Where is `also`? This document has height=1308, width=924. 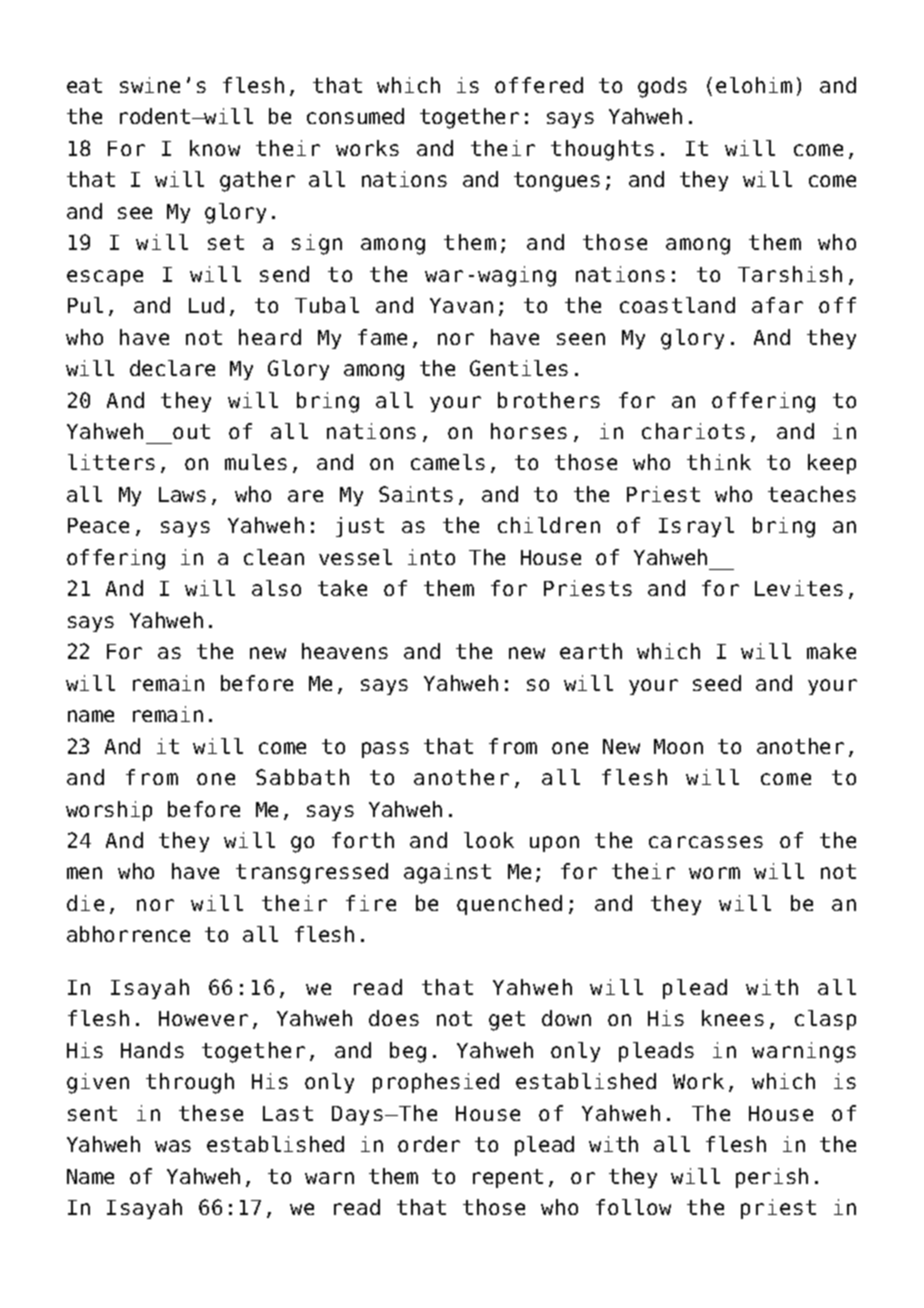 also is located at coordinates (276, 588).
